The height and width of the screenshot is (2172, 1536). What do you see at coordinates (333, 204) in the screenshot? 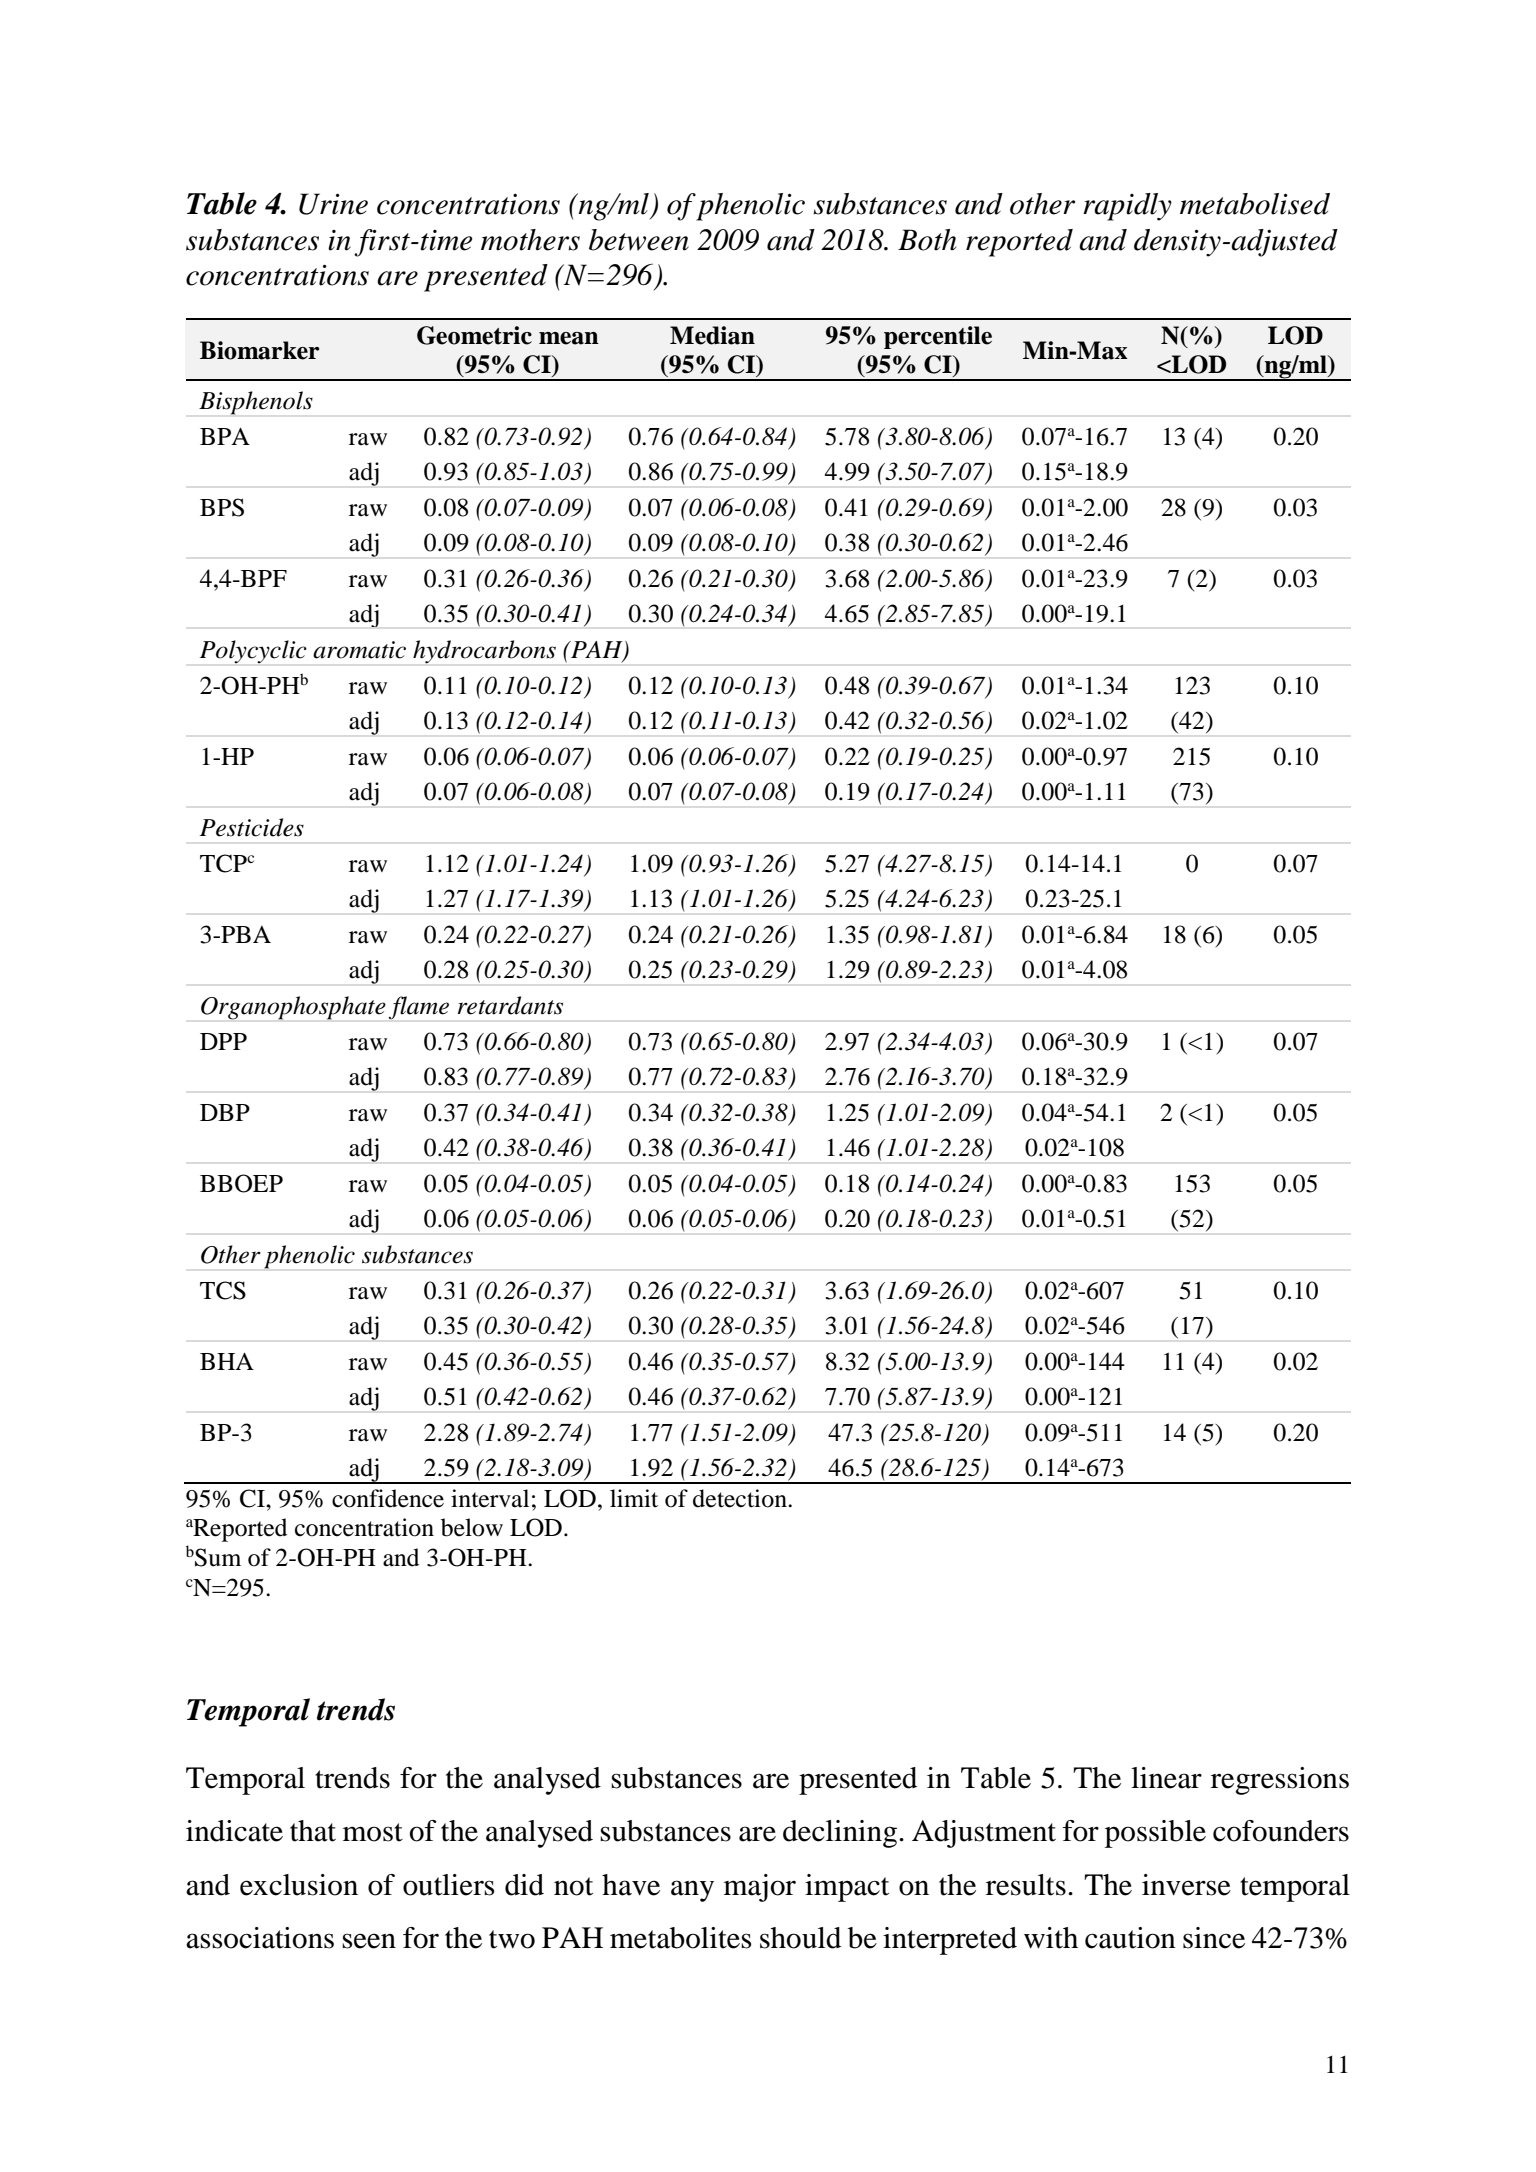
I see `Urine` at bounding box center [333, 204].
